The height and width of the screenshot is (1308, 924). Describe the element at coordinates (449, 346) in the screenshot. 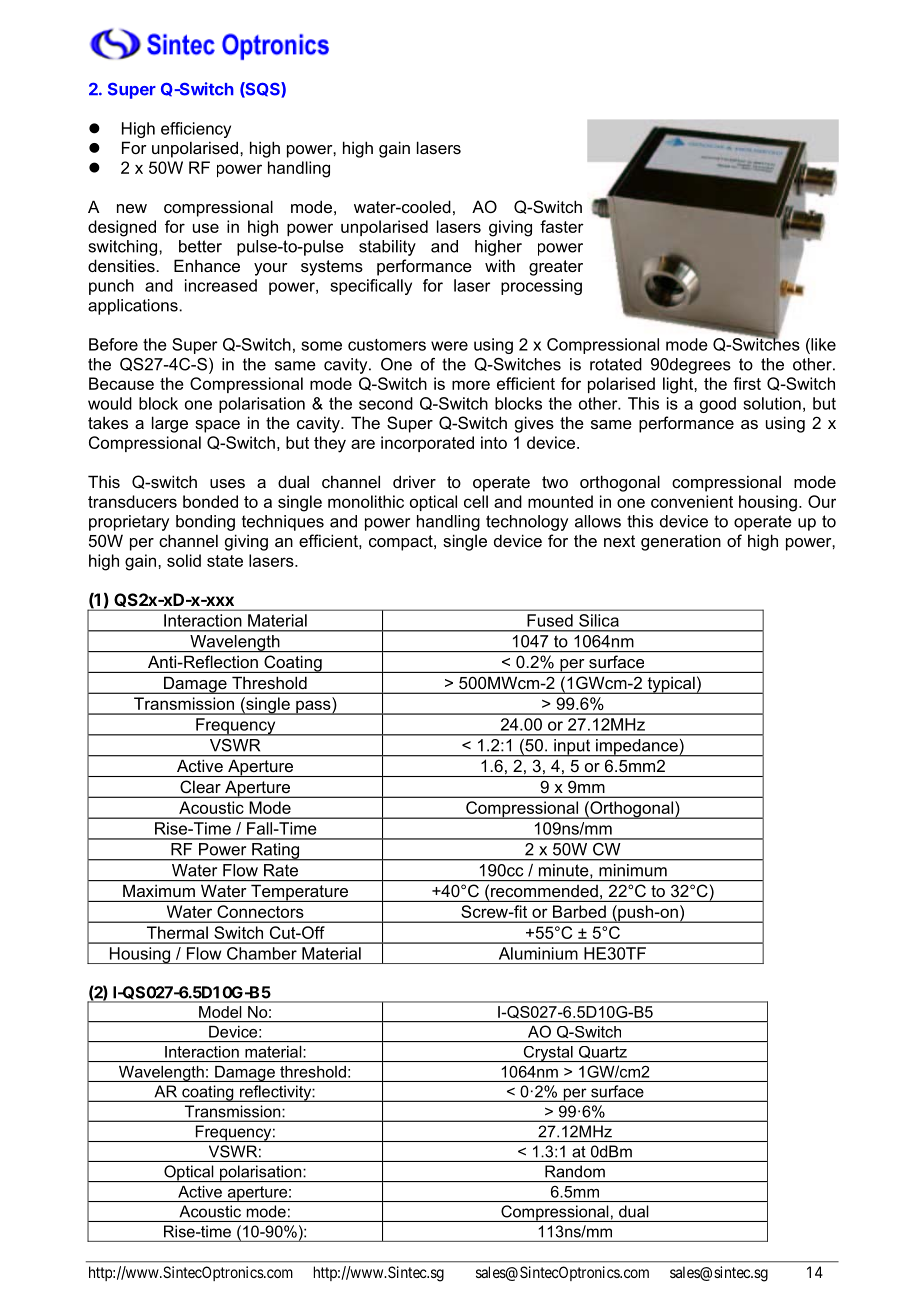

I see `were` at that location.
